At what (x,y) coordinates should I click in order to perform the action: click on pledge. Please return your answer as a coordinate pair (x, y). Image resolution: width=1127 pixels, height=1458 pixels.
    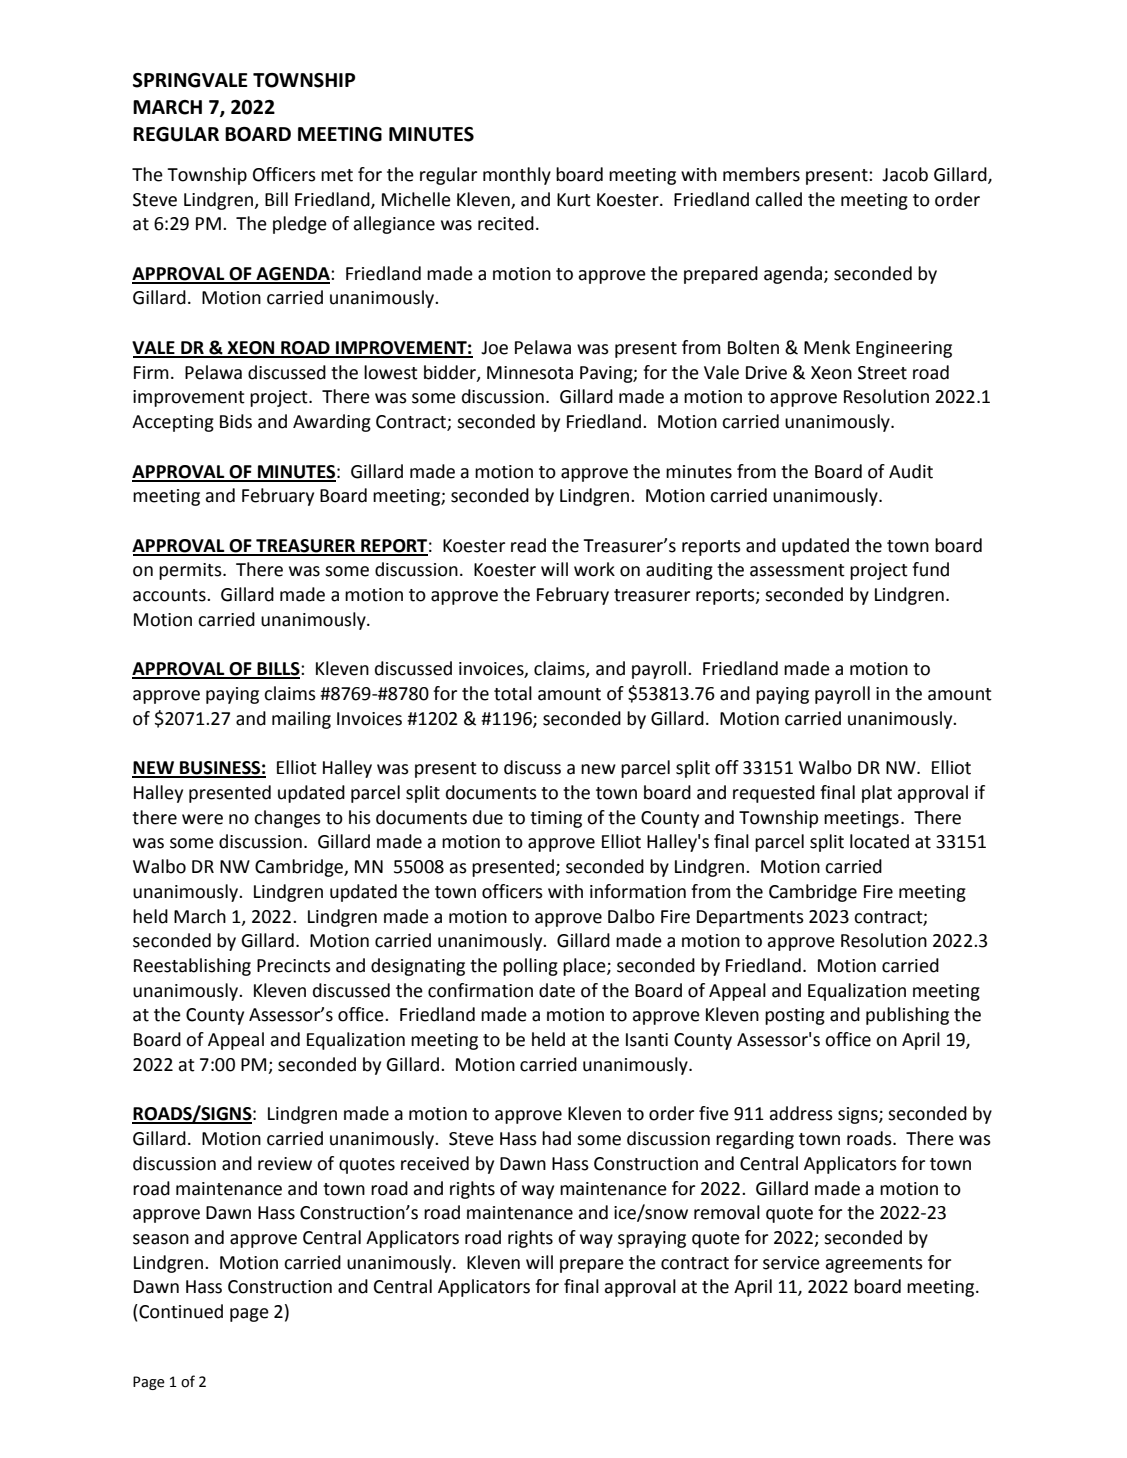
    Looking at the image, I should click on (300, 225).
